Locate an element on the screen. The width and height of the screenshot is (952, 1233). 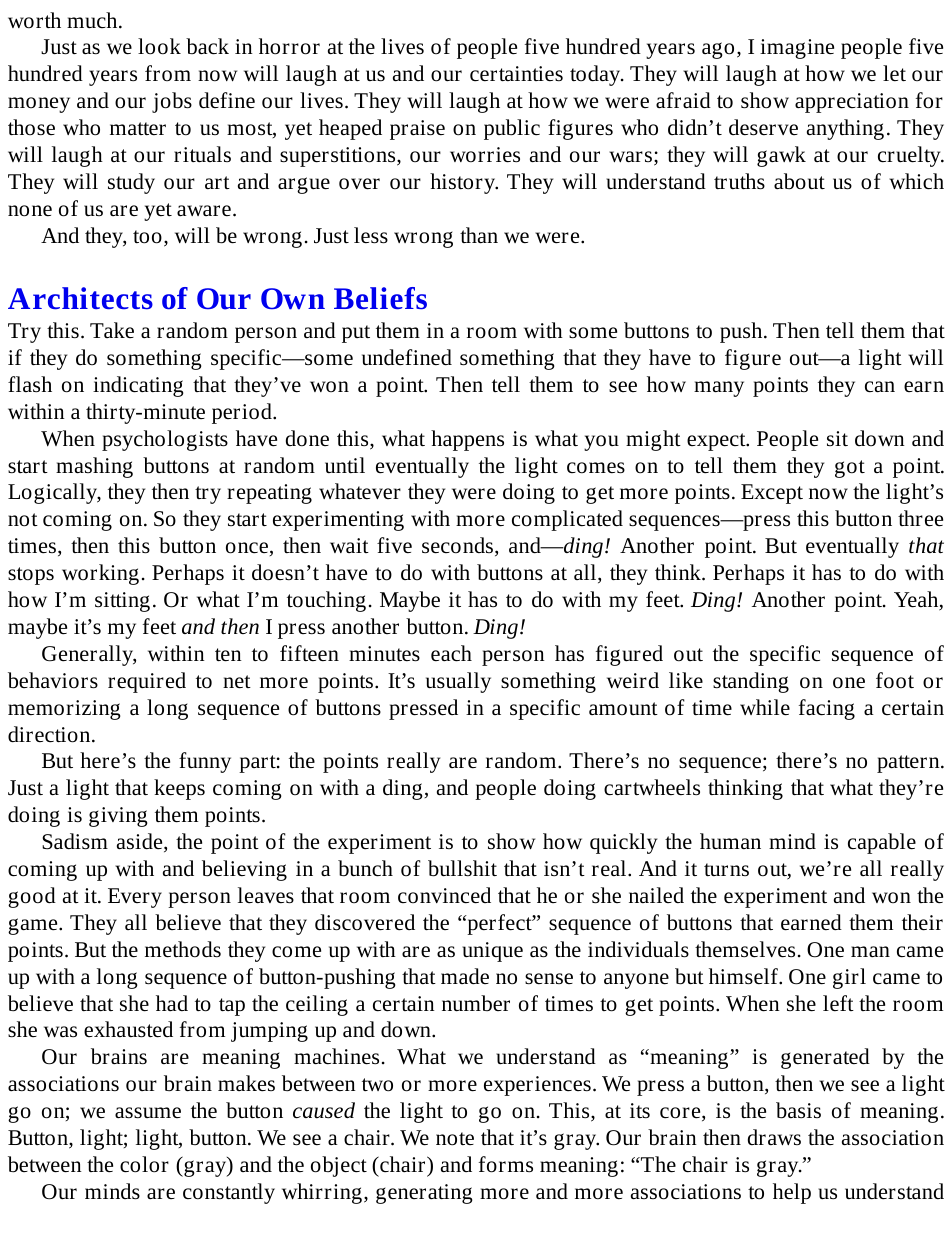
imagine is located at coordinates (797, 49).
